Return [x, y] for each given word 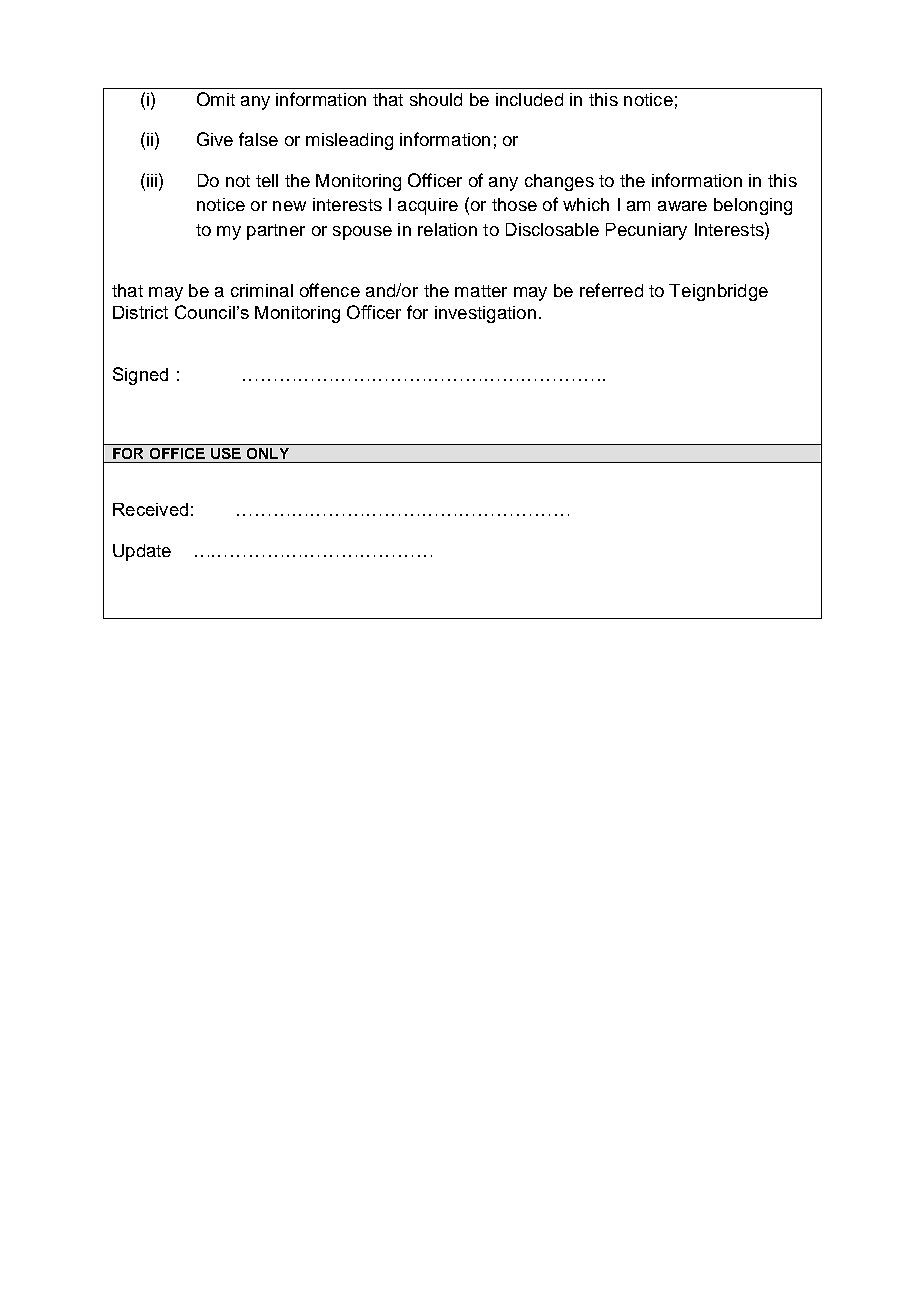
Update [142, 552]
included [529, 99]
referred [611, 290]
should [436, 99]
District [140, 312]
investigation [485, 314]
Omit [216, 99]
